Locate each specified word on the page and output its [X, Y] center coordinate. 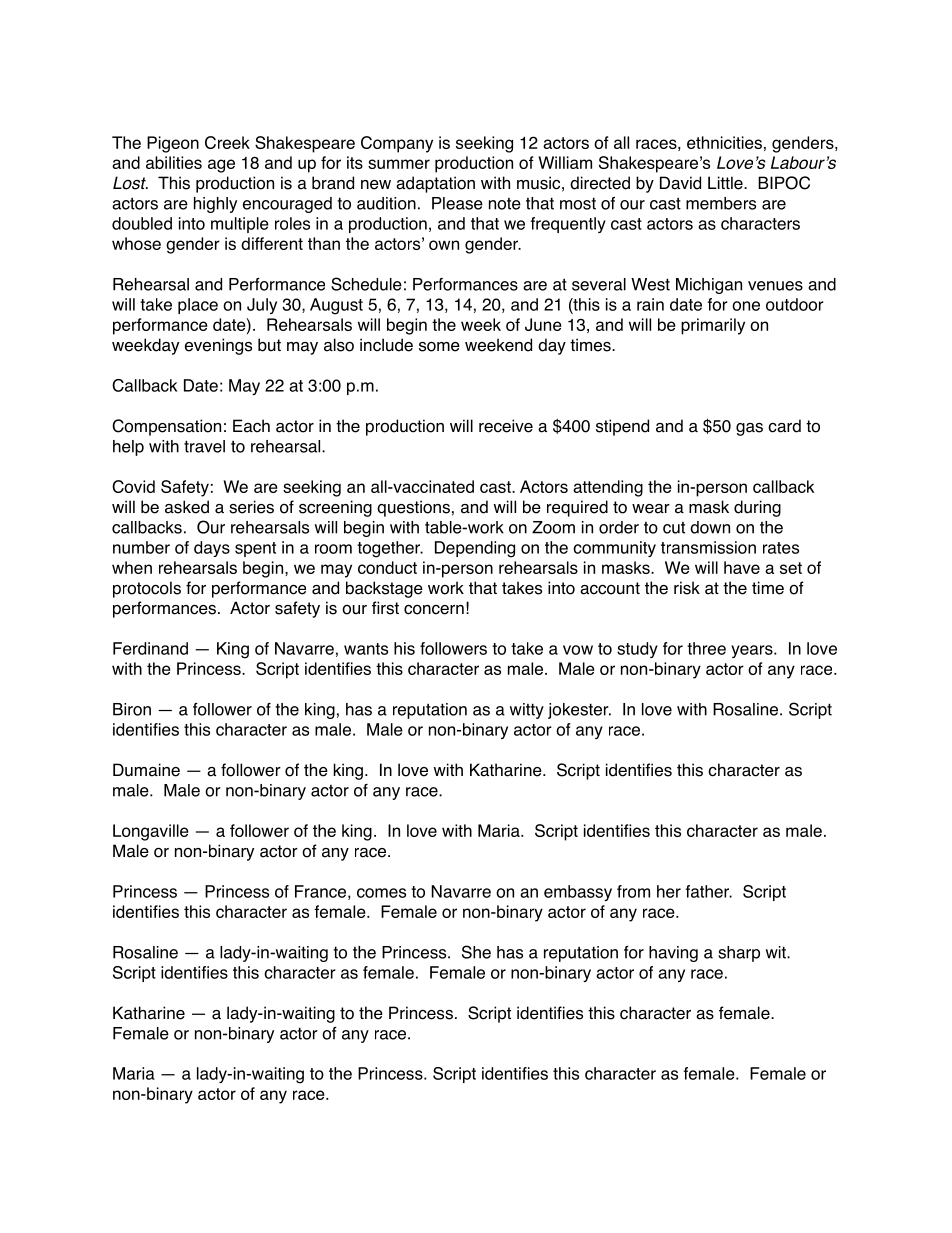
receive [506, 426]
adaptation [435, 184]
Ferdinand [150, 648]
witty [527, 711]
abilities [174, 162]
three [706, 648]
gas [749, 429]
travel [204, 446]
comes [381, 893]
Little [726, 183]
